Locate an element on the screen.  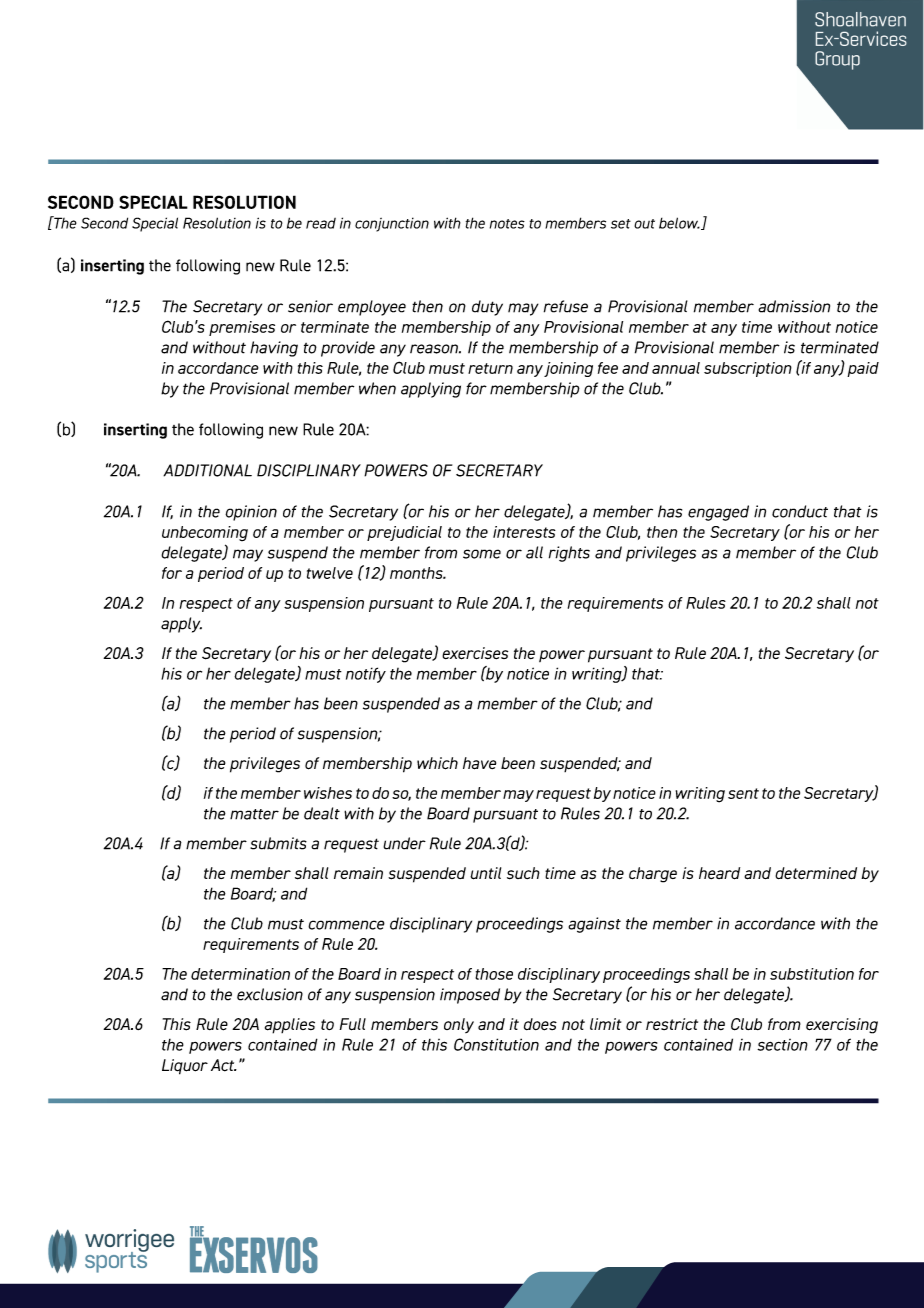
applies is located at coordinates (290, 1026).
